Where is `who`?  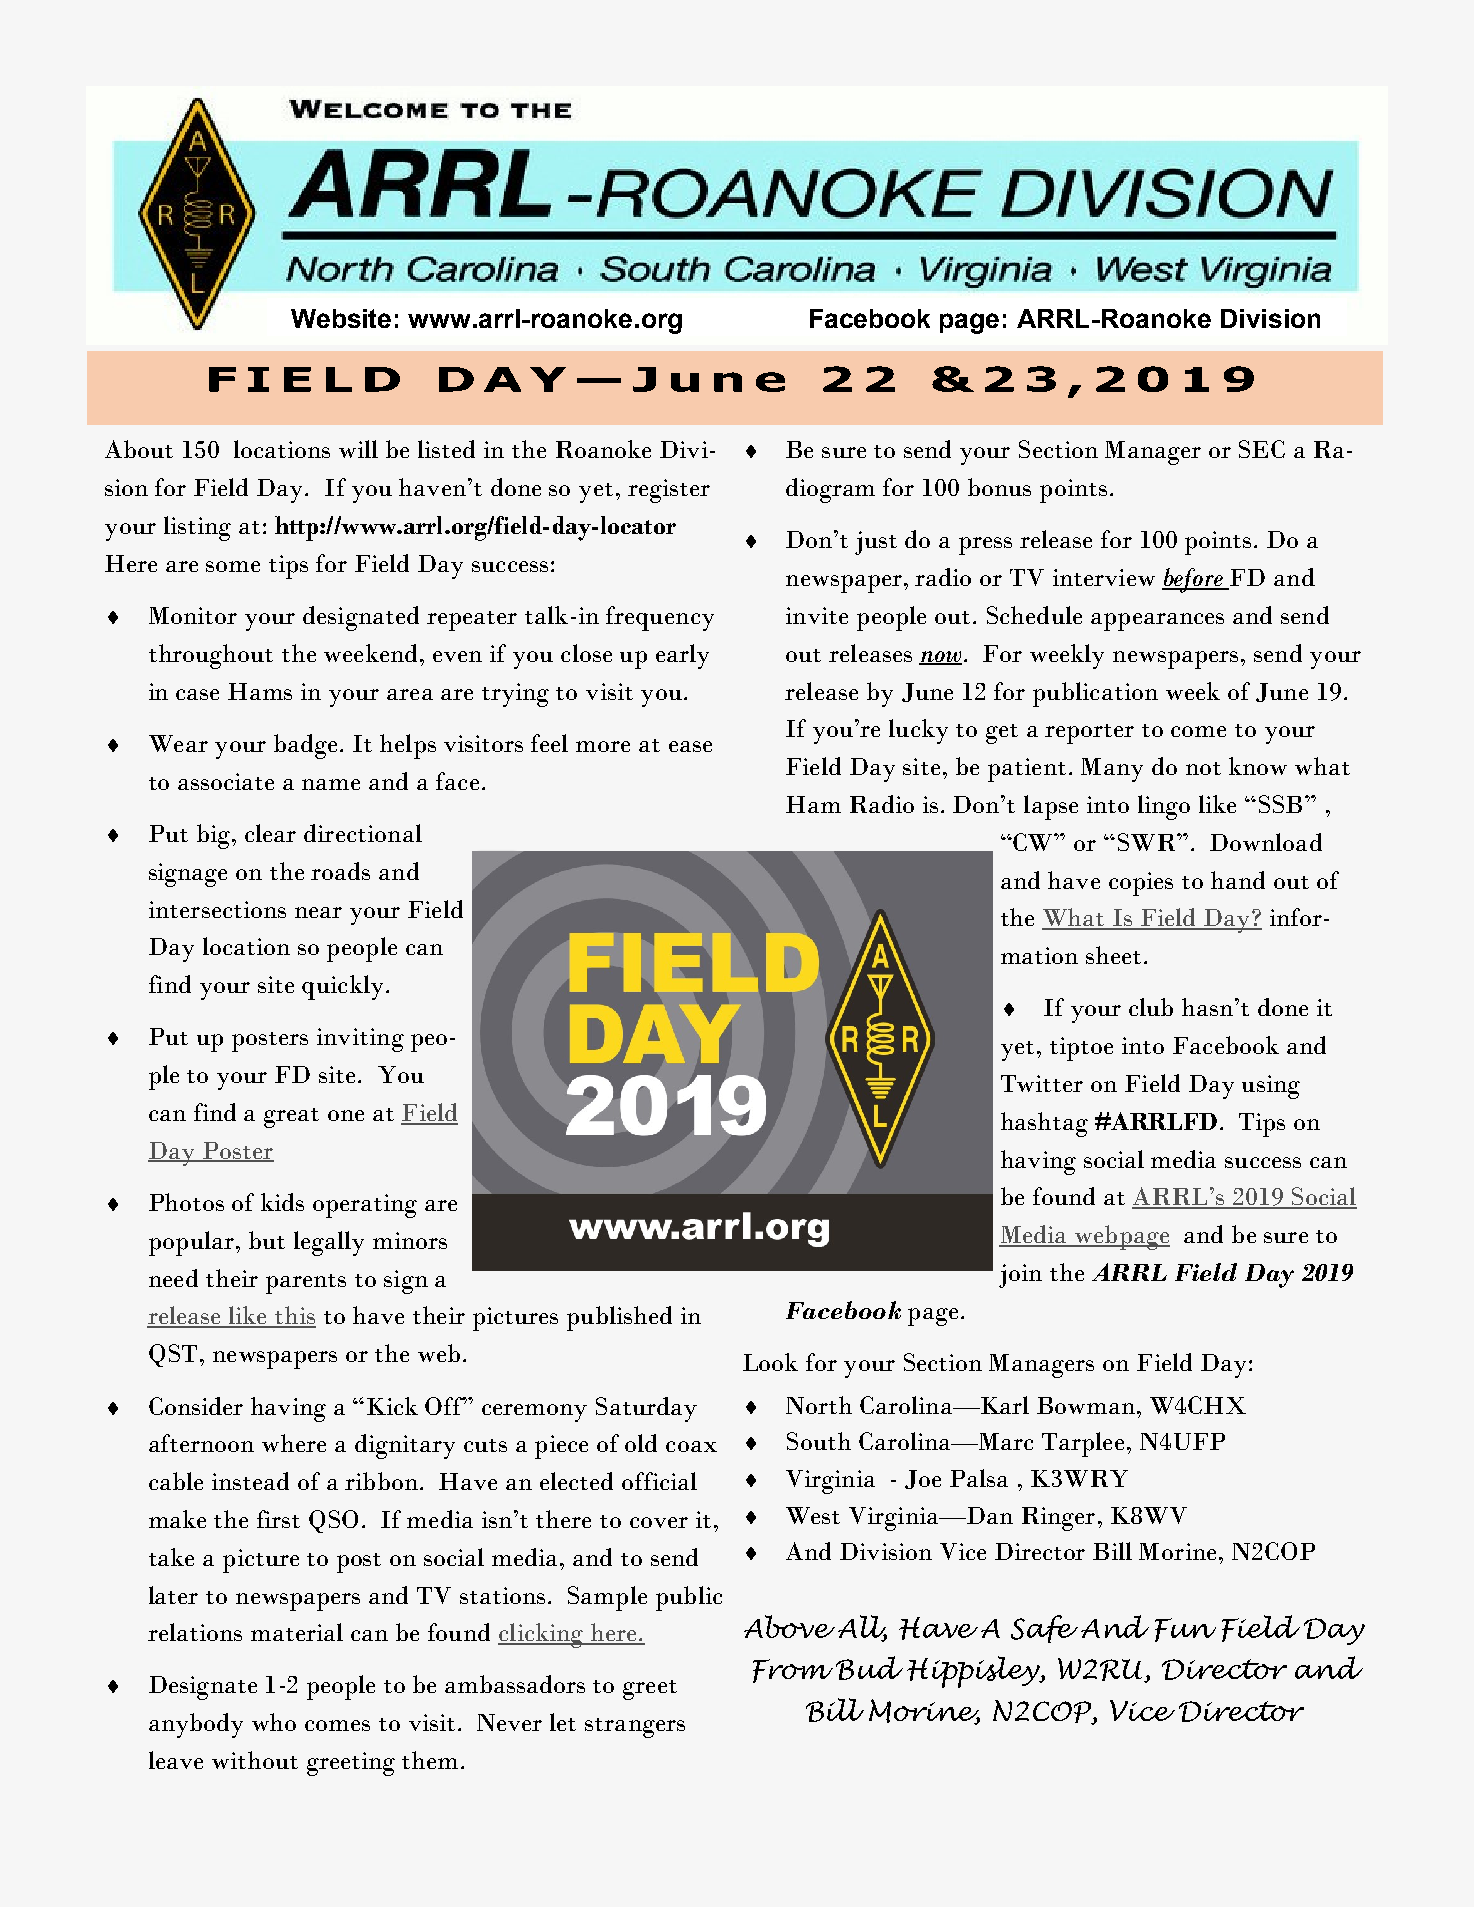 who is located at coordinates (274, 1722).
